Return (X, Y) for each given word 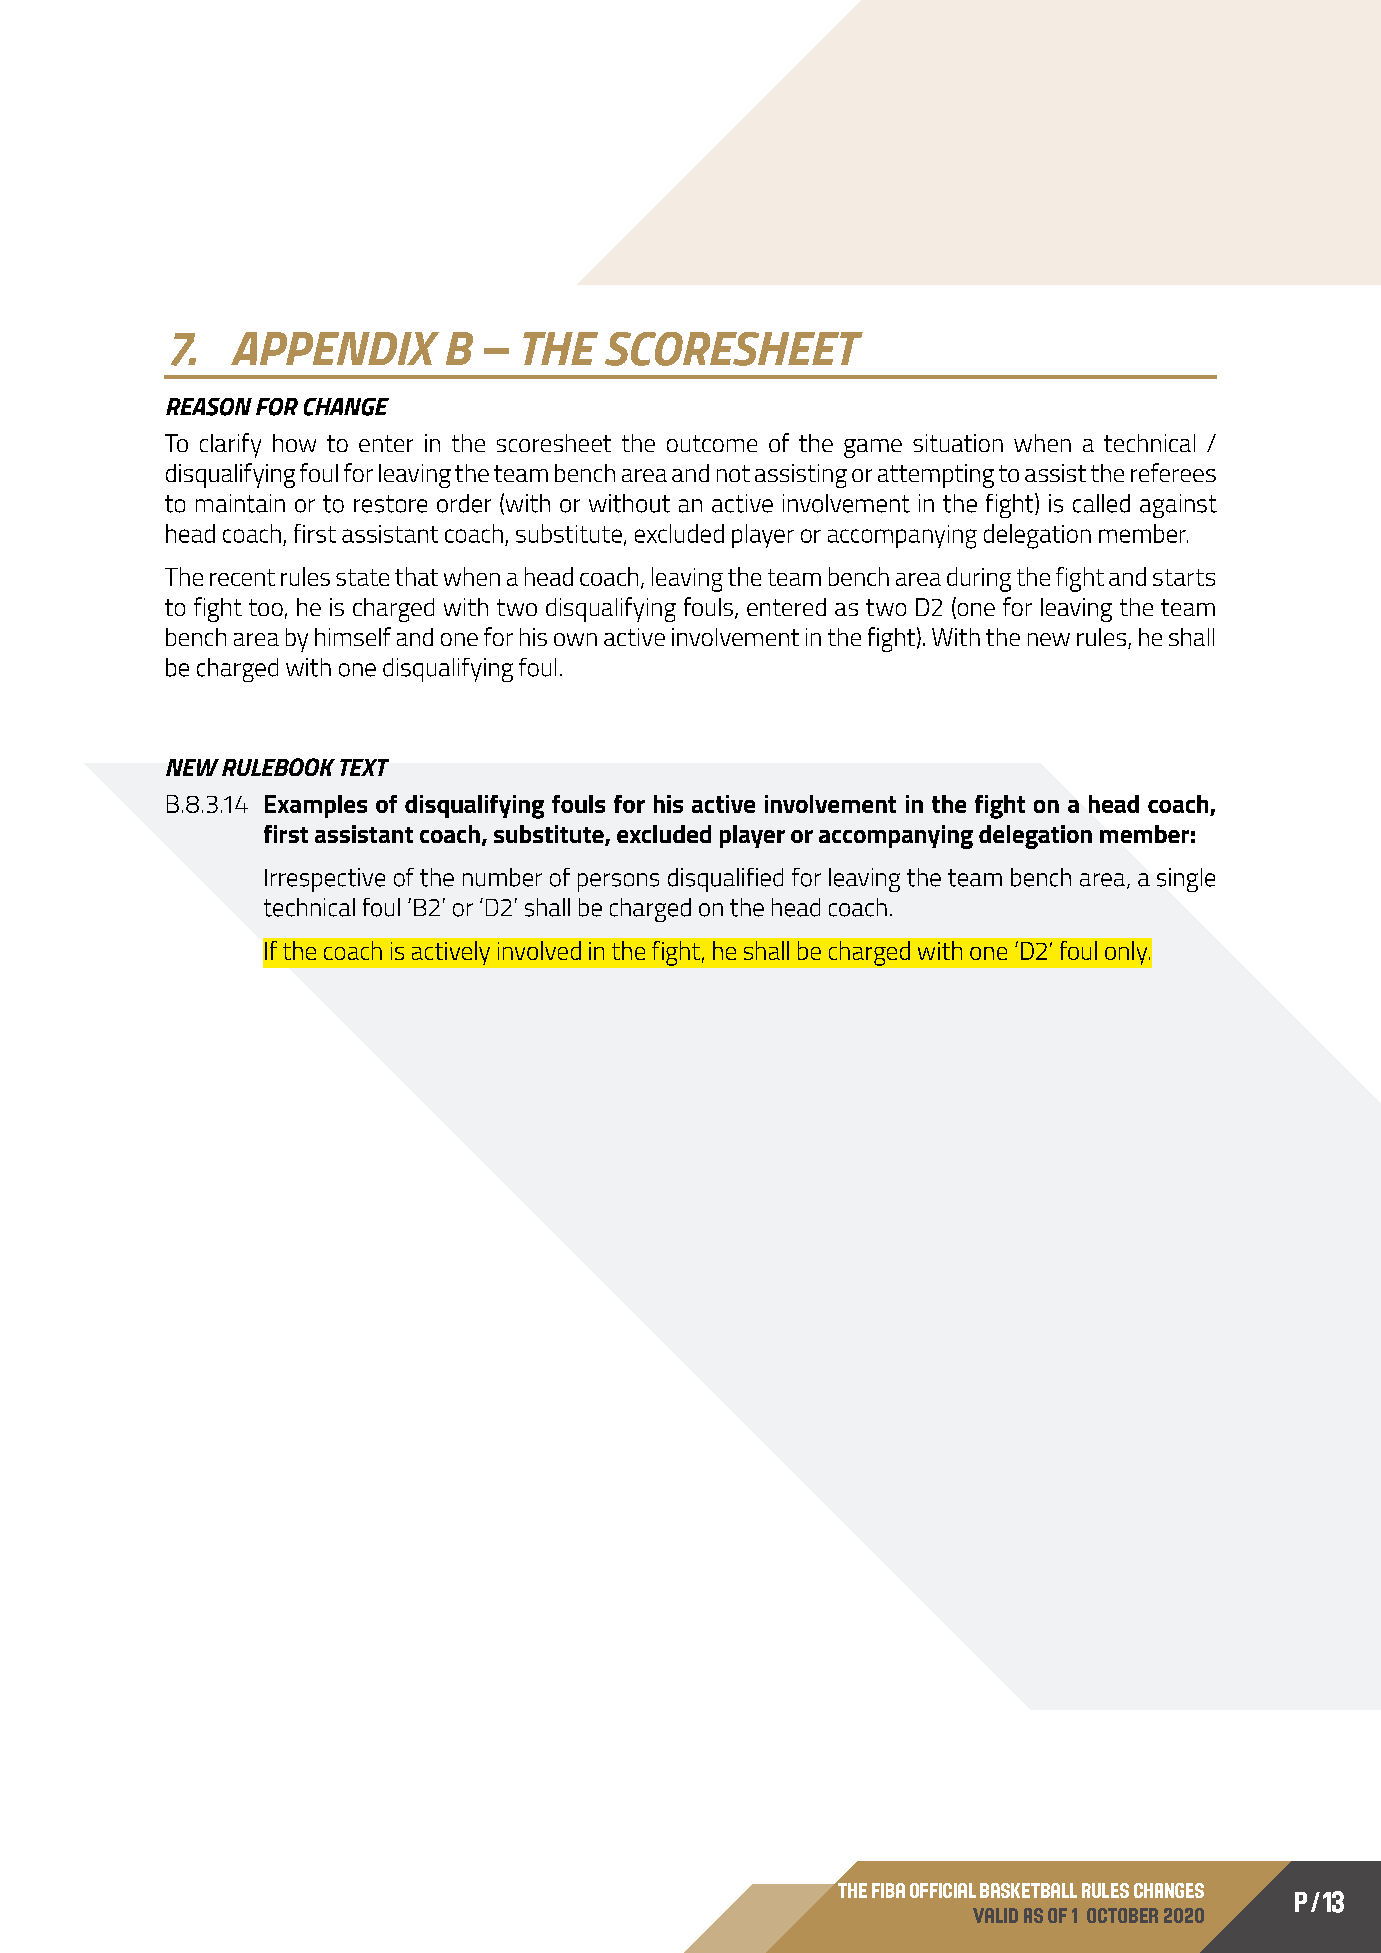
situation (958, 443)
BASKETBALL (1028, 1890)
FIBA (888, 1890)
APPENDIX (335, 348)
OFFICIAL (943, 1890)
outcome (712, 443)
